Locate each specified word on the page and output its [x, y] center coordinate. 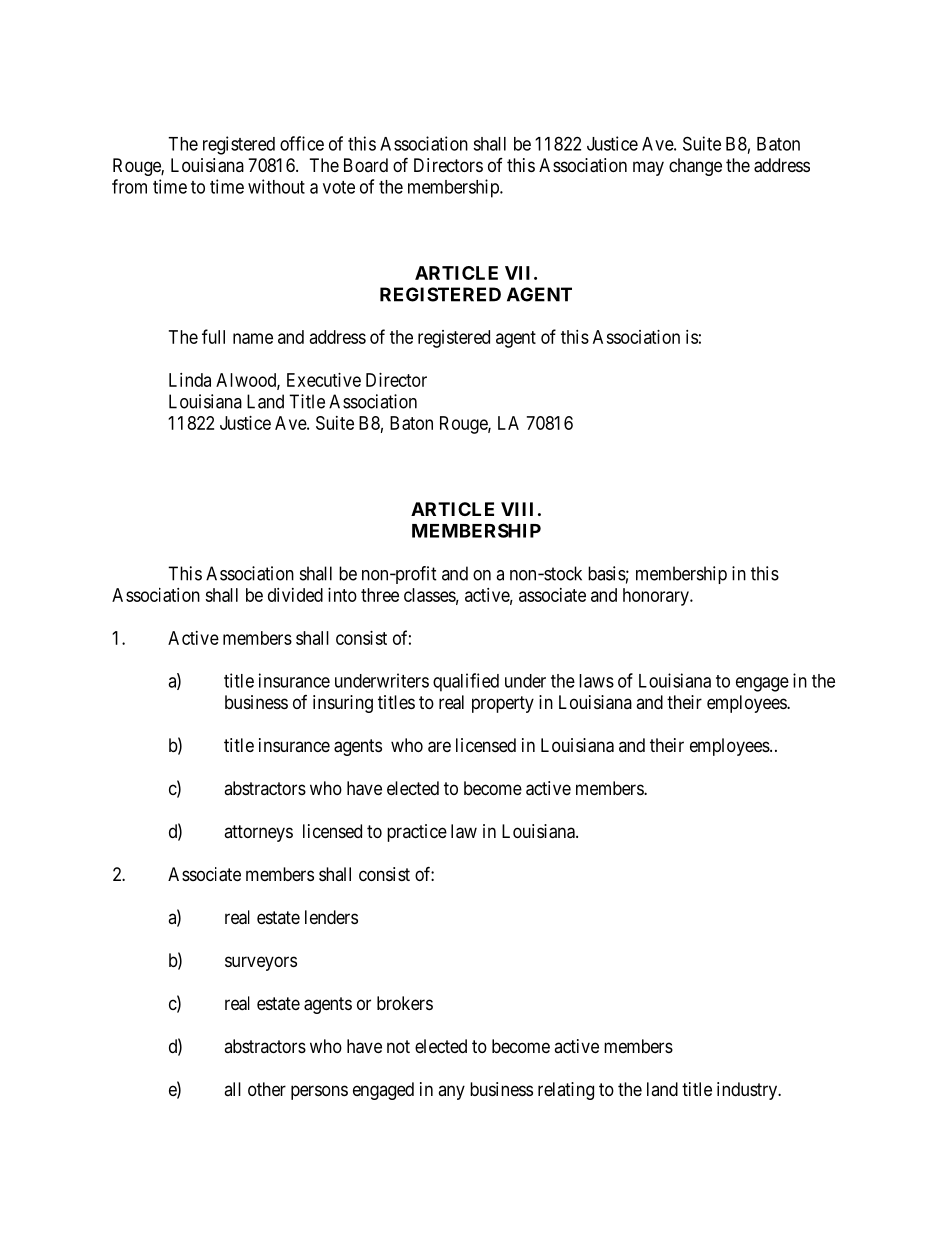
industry [748, 1091]
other [267, 1089]
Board [366, 165]
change [695, 167]
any [451, 1092]
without [276, 186]
